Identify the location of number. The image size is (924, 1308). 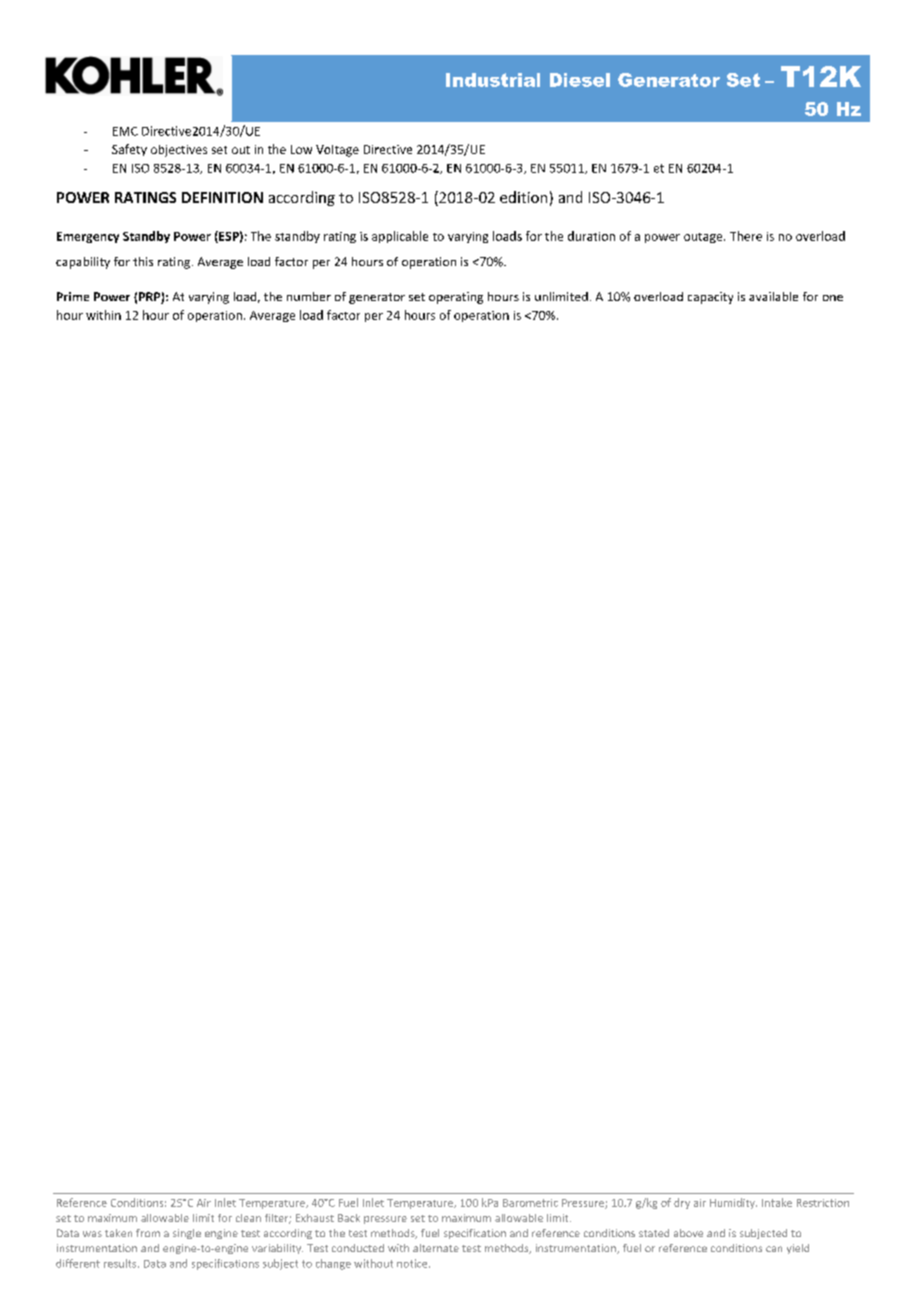
(309, 296).
